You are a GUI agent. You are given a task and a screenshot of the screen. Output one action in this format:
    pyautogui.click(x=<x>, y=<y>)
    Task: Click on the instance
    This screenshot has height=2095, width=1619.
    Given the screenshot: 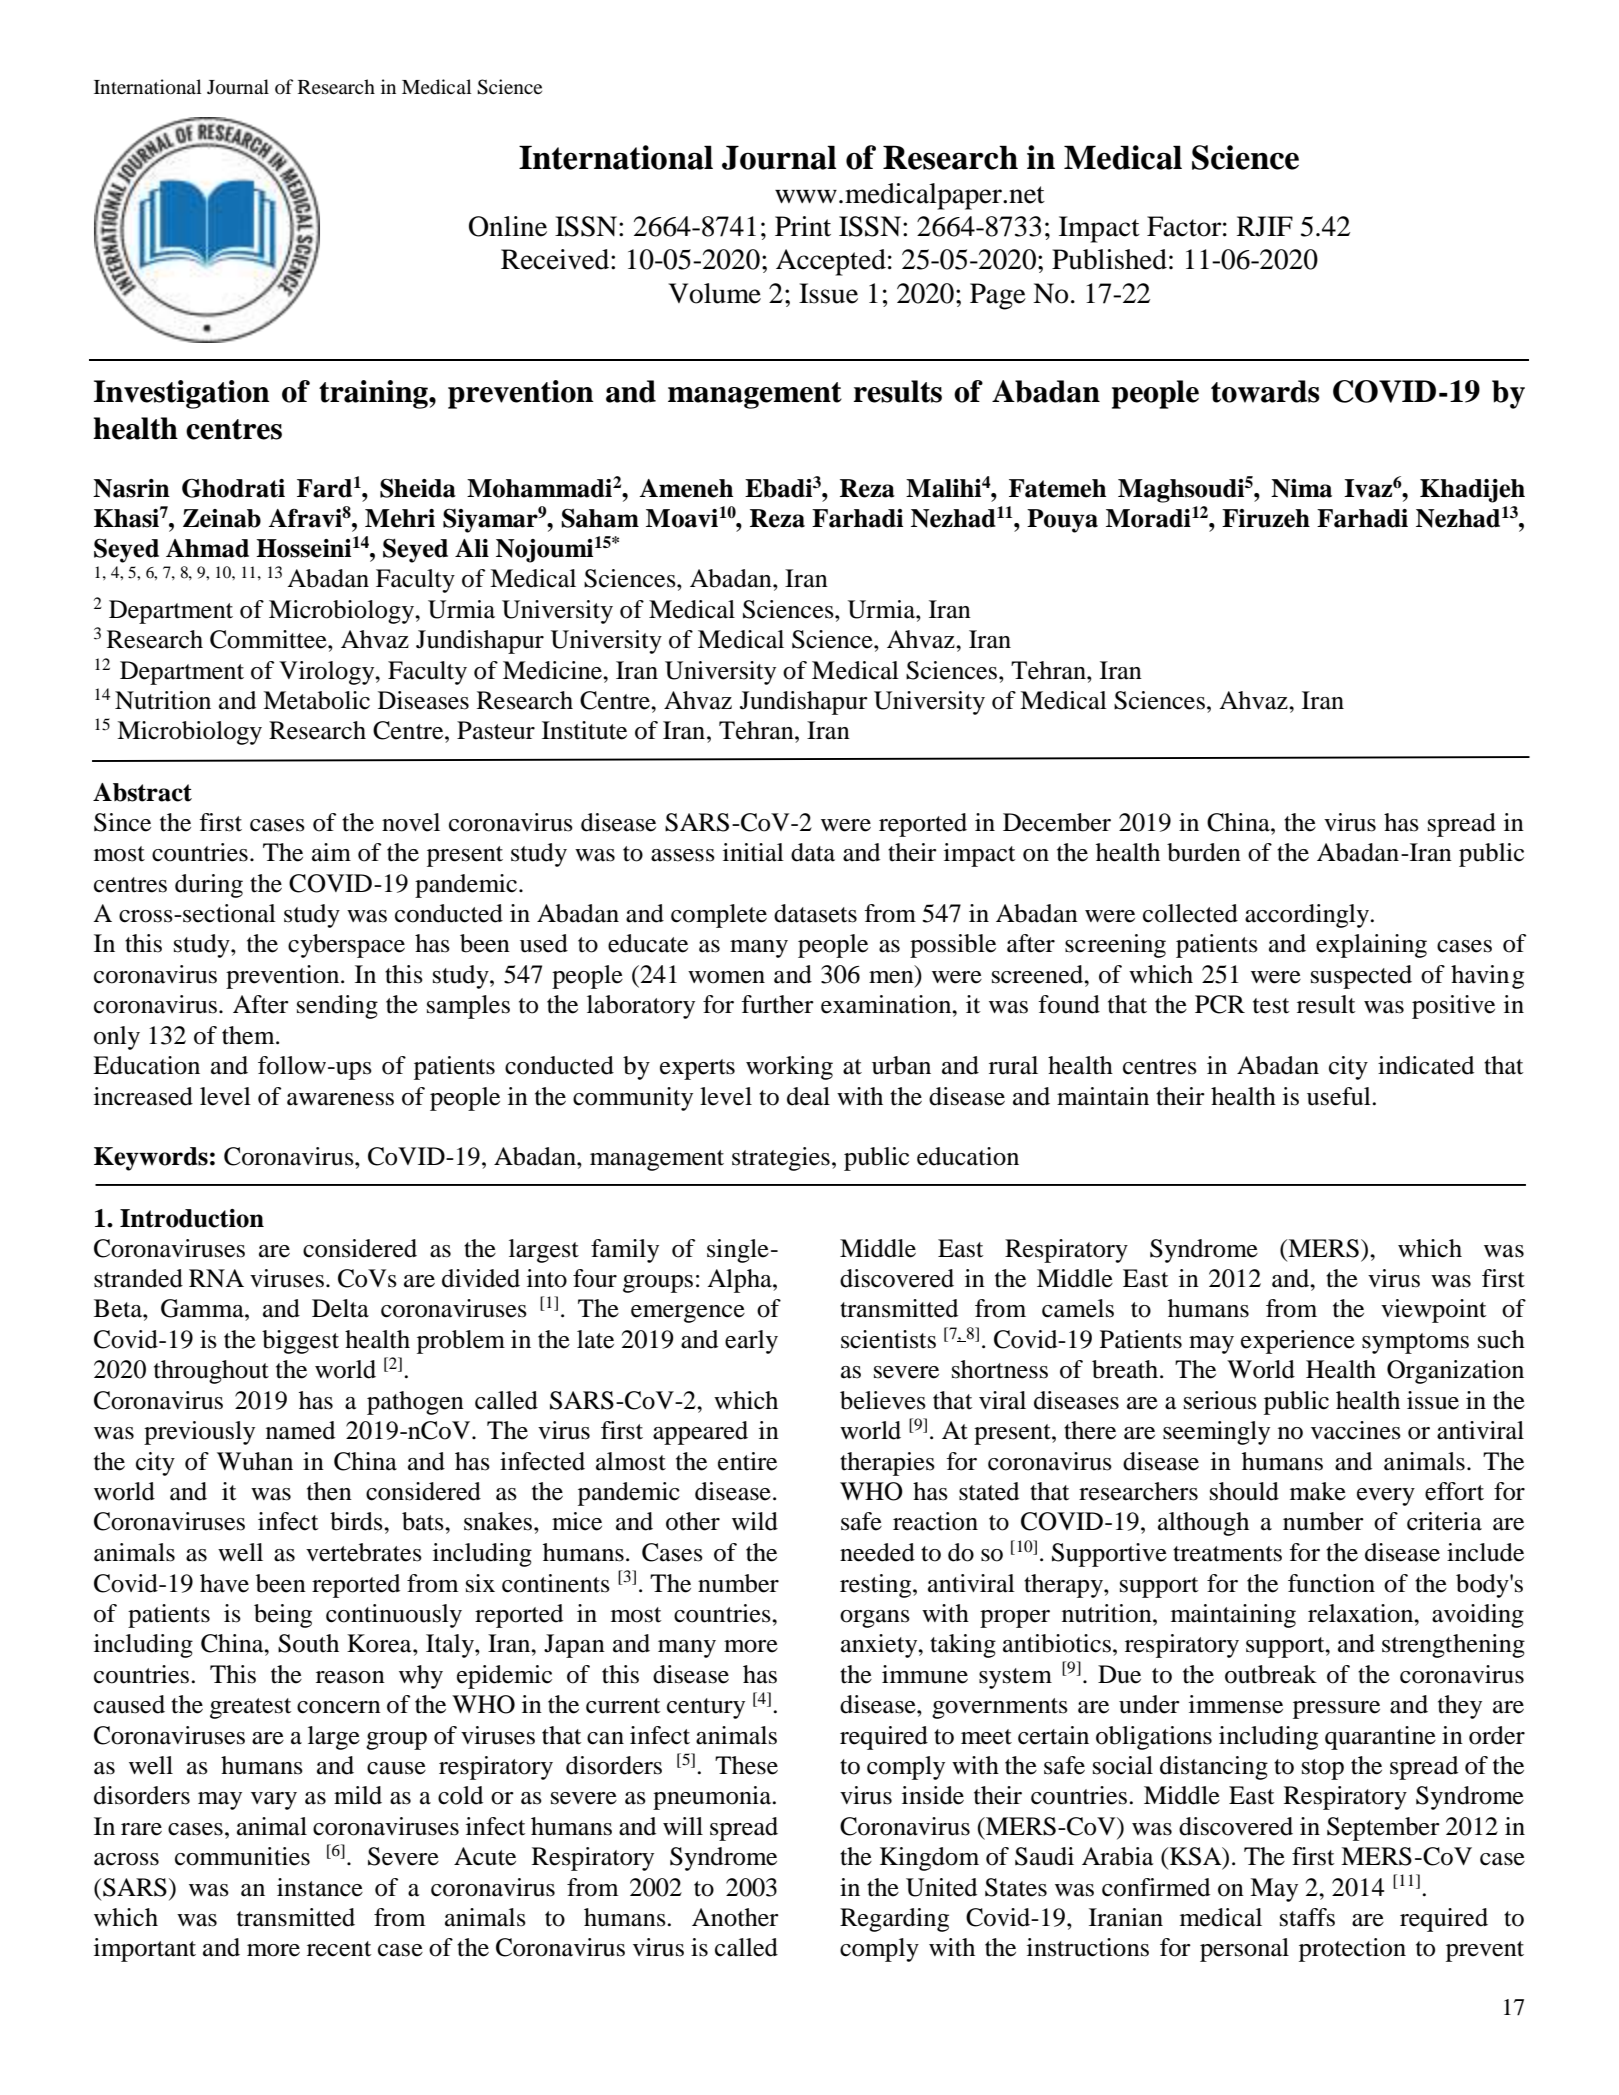 What is the action you would take?
    pyautogui.click(x=320, y=1887)
